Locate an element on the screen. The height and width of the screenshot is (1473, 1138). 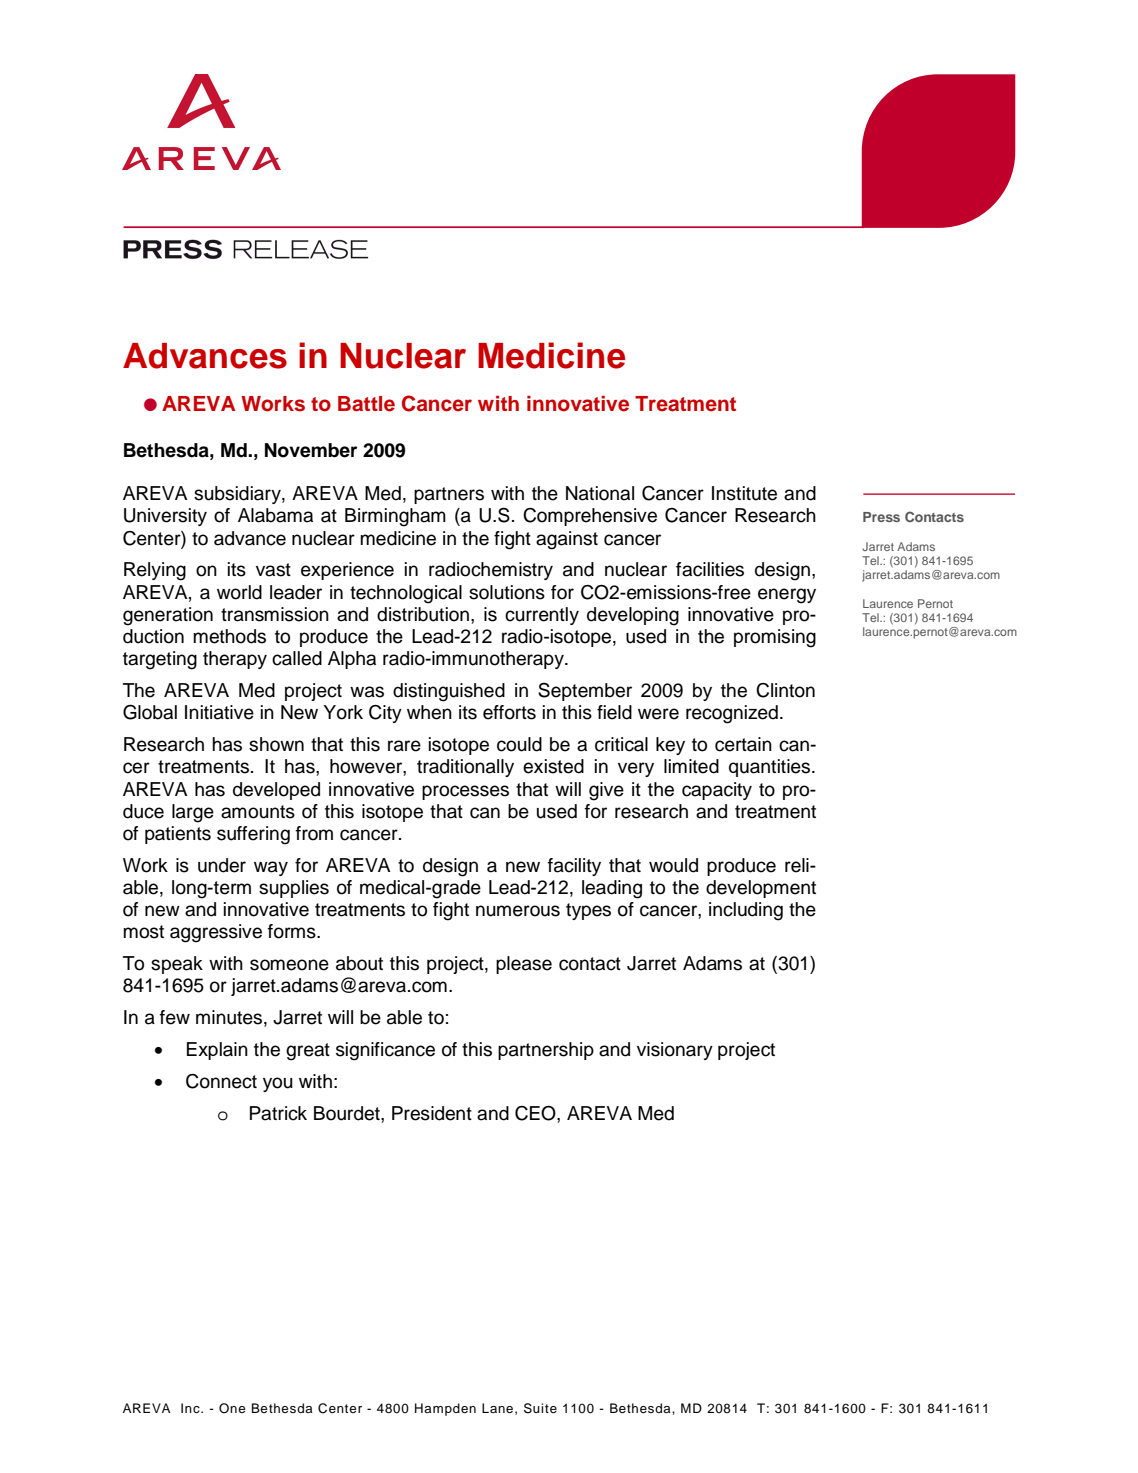
National is located at coordinates (600, 493).
